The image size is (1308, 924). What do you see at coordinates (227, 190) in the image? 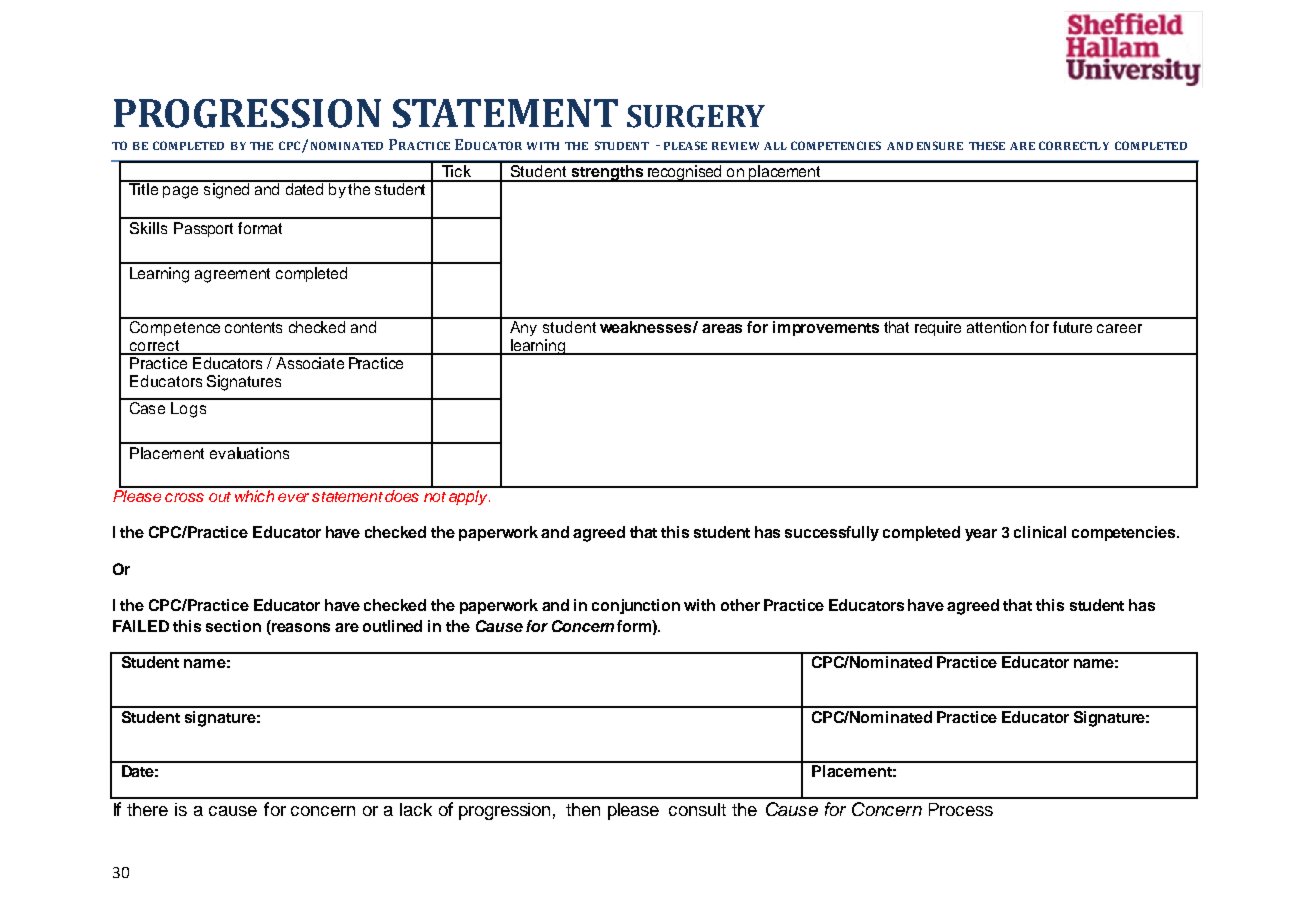
I see `signed` at bounding box center [227, 190].
